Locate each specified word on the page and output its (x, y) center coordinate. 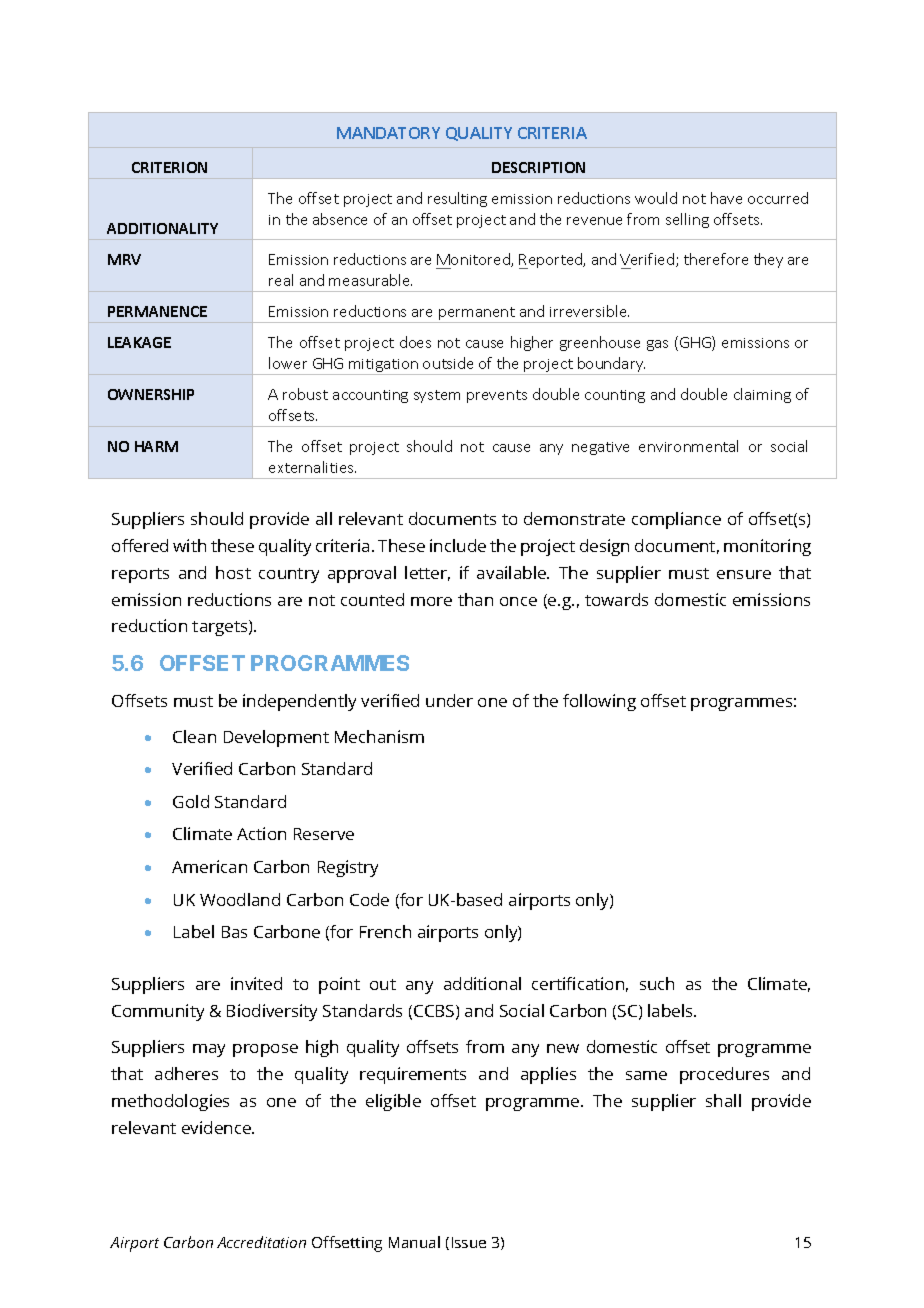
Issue (469, 1242)
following (599, 702)
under (449, 700)
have (726, 198)
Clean (194, 736)
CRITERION (169, 167)
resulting (457, 199)
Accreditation (261, 1242)
